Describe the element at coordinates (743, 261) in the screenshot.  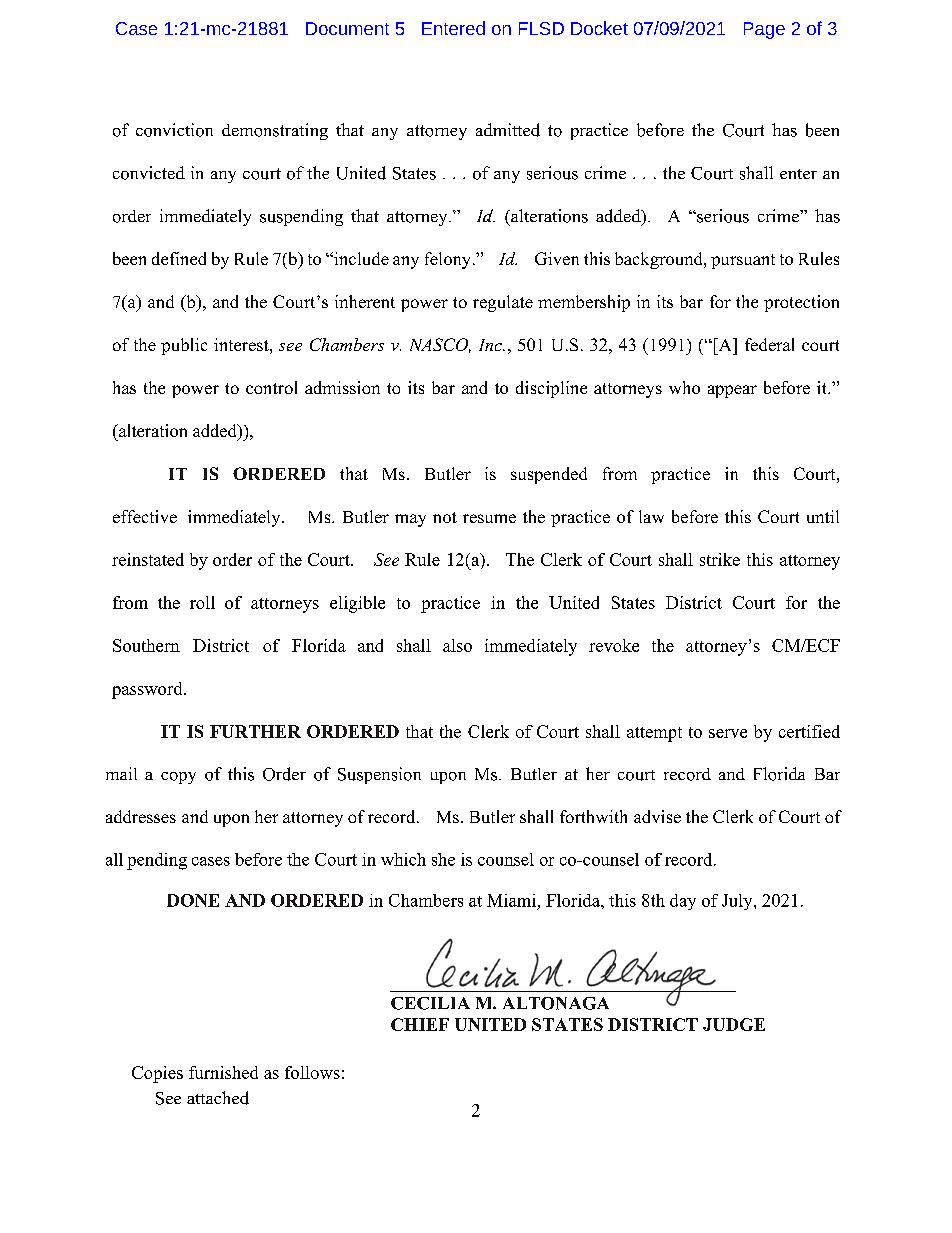
I see `pursuant` at that location.
